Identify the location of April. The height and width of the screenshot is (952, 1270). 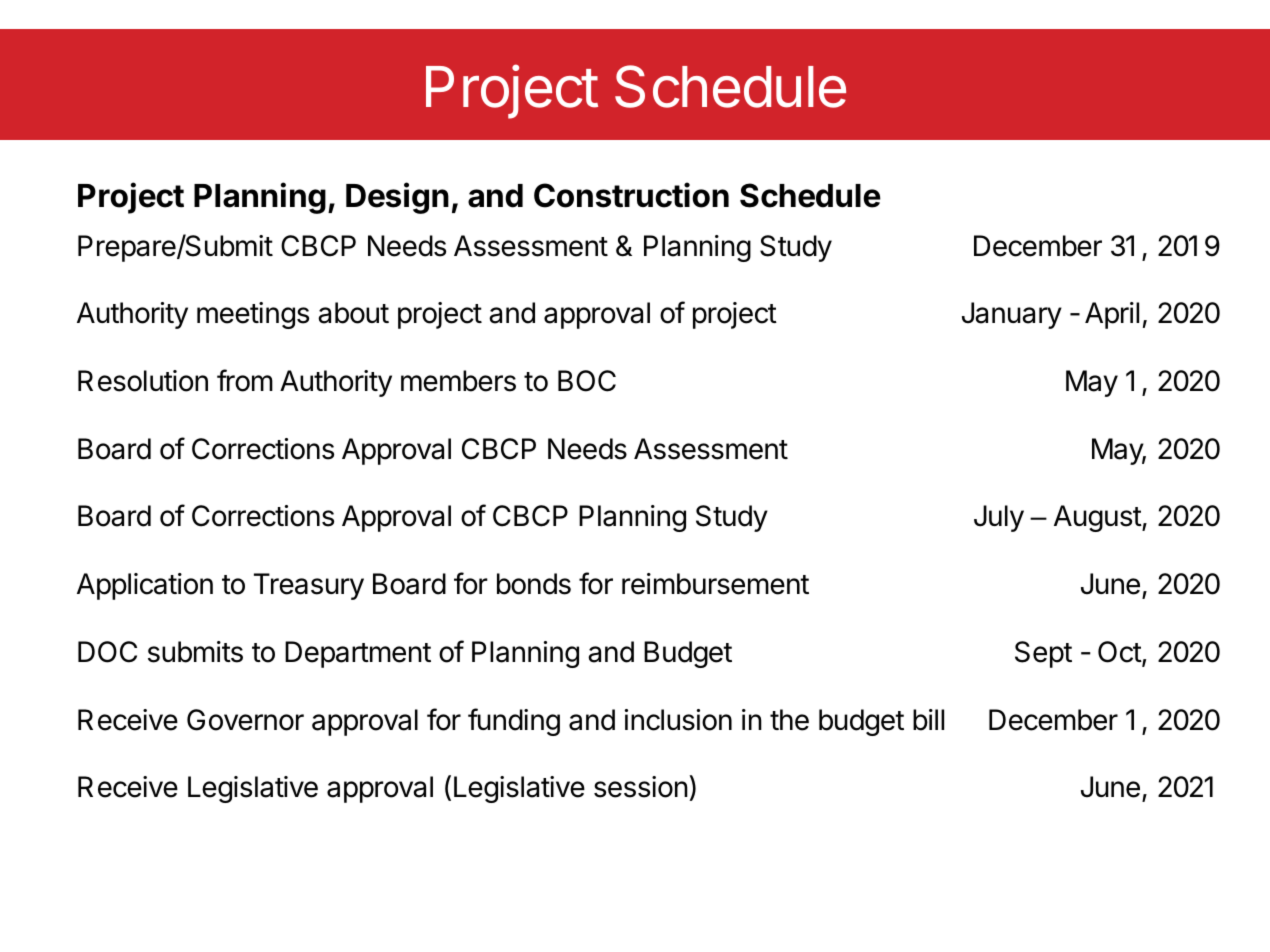
(1112, 315).
